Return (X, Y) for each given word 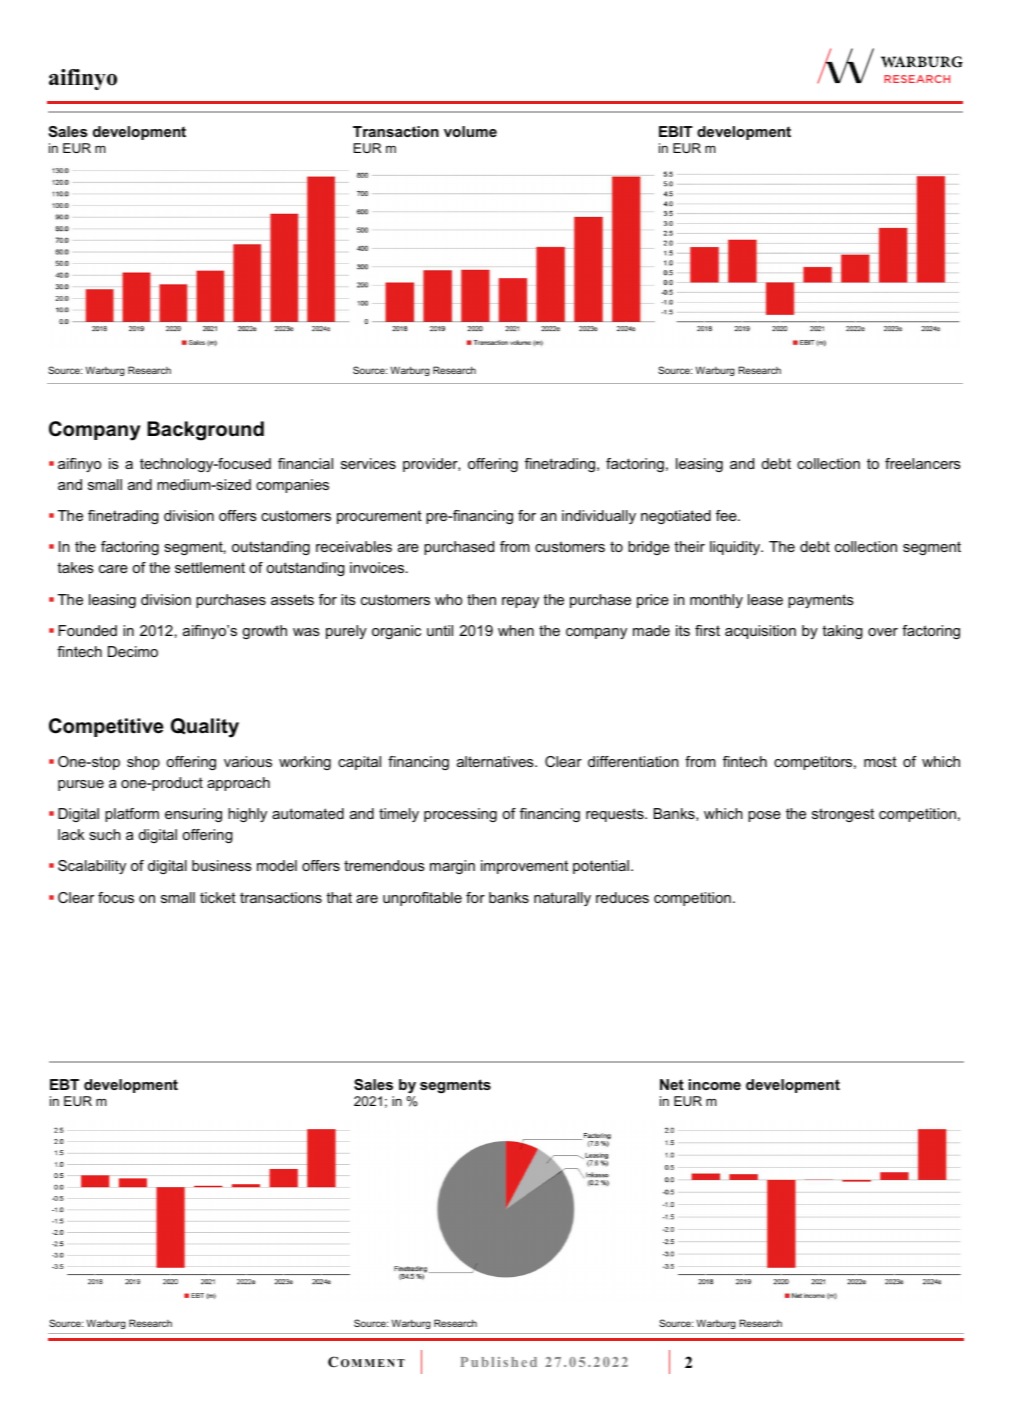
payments (821, 601)
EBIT (676, 131)
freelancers (923, 463)
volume (470, 131)
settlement (210, 567)
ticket (218, 897)
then (481, 599)
